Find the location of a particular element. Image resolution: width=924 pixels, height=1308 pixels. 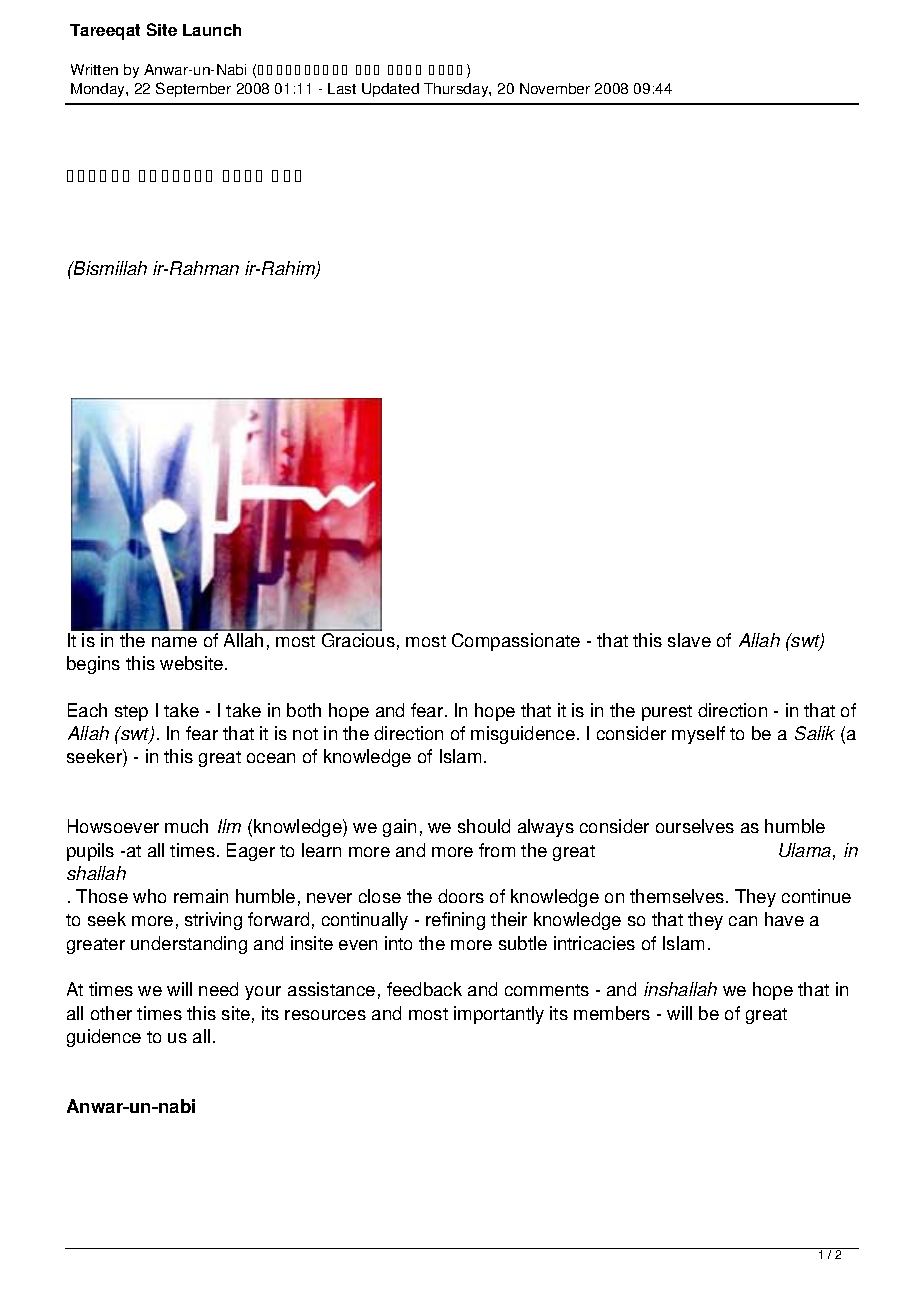

slave is located at coordinates (689, 640).
